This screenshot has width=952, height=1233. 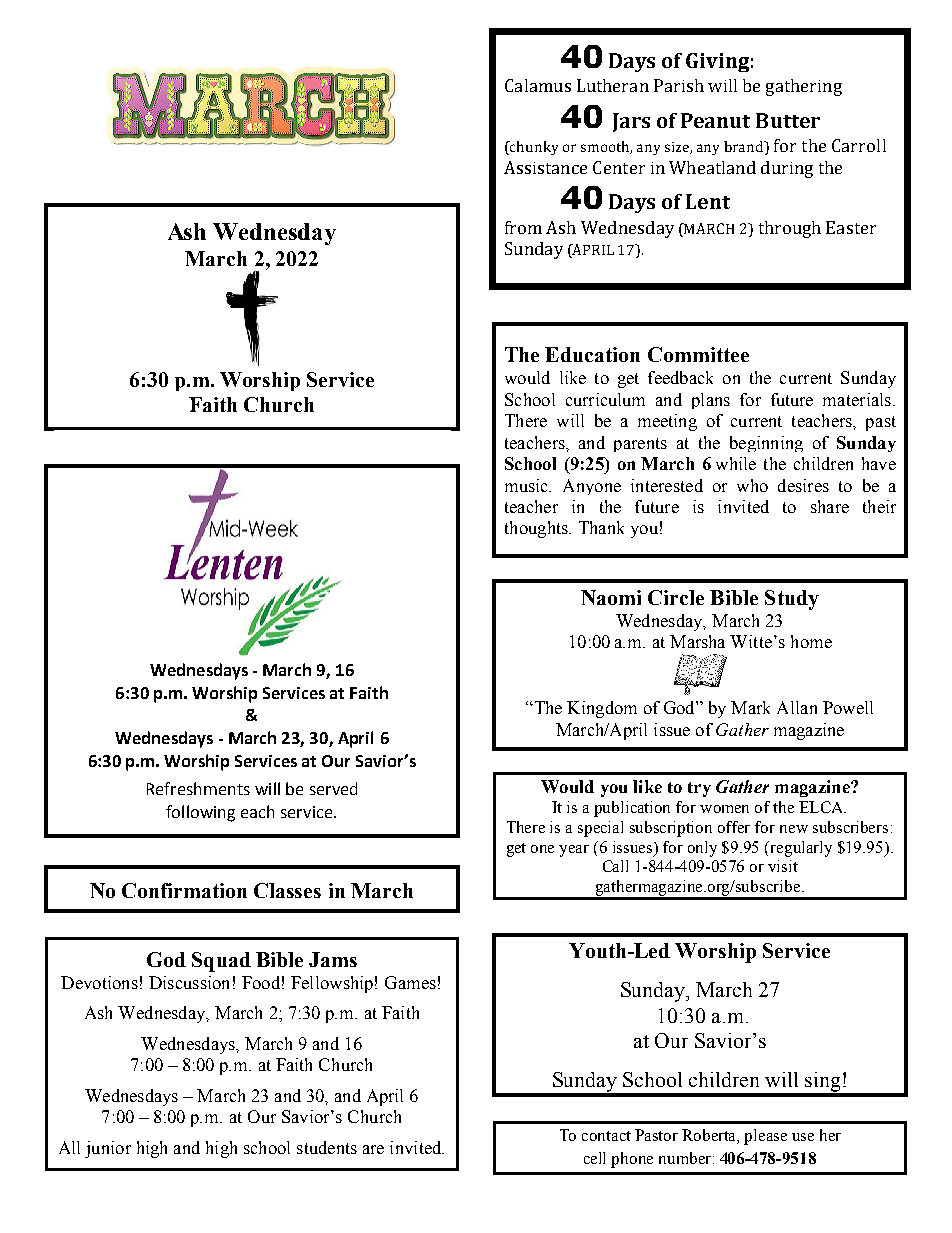 I want to click on Confirmation, so click(x=184, y=890).
